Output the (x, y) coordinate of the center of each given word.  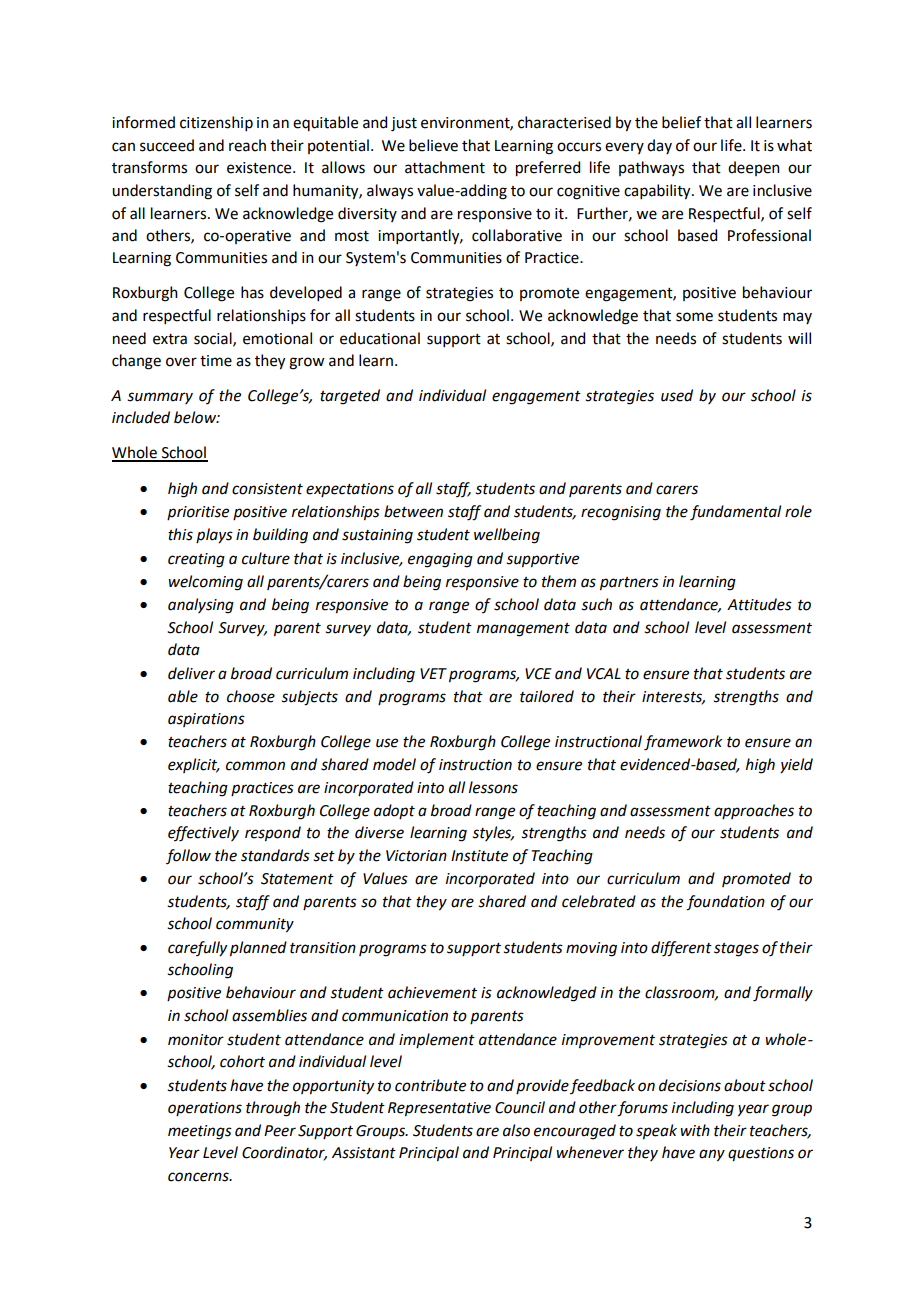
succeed (167, 145)
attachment (445, 167)
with (695, 1130)
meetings (200, 1132)
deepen (754, 168)
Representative (439, 1109)
